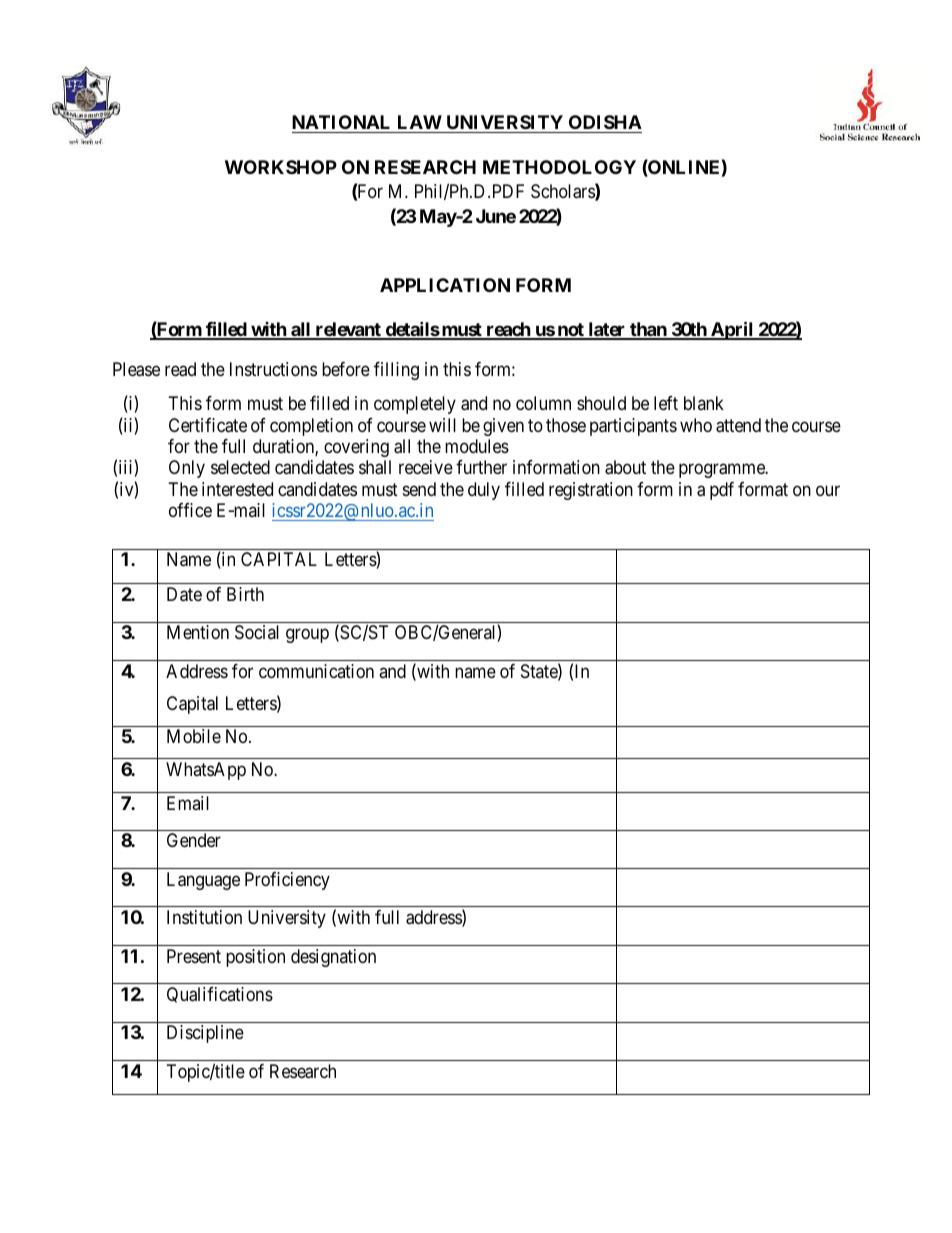 This screenshot has width=952, height=1233. What do you see at coordinates (287, 881) in the screenshot?
I see `Proficiency` at bounding box center [287, 881].
